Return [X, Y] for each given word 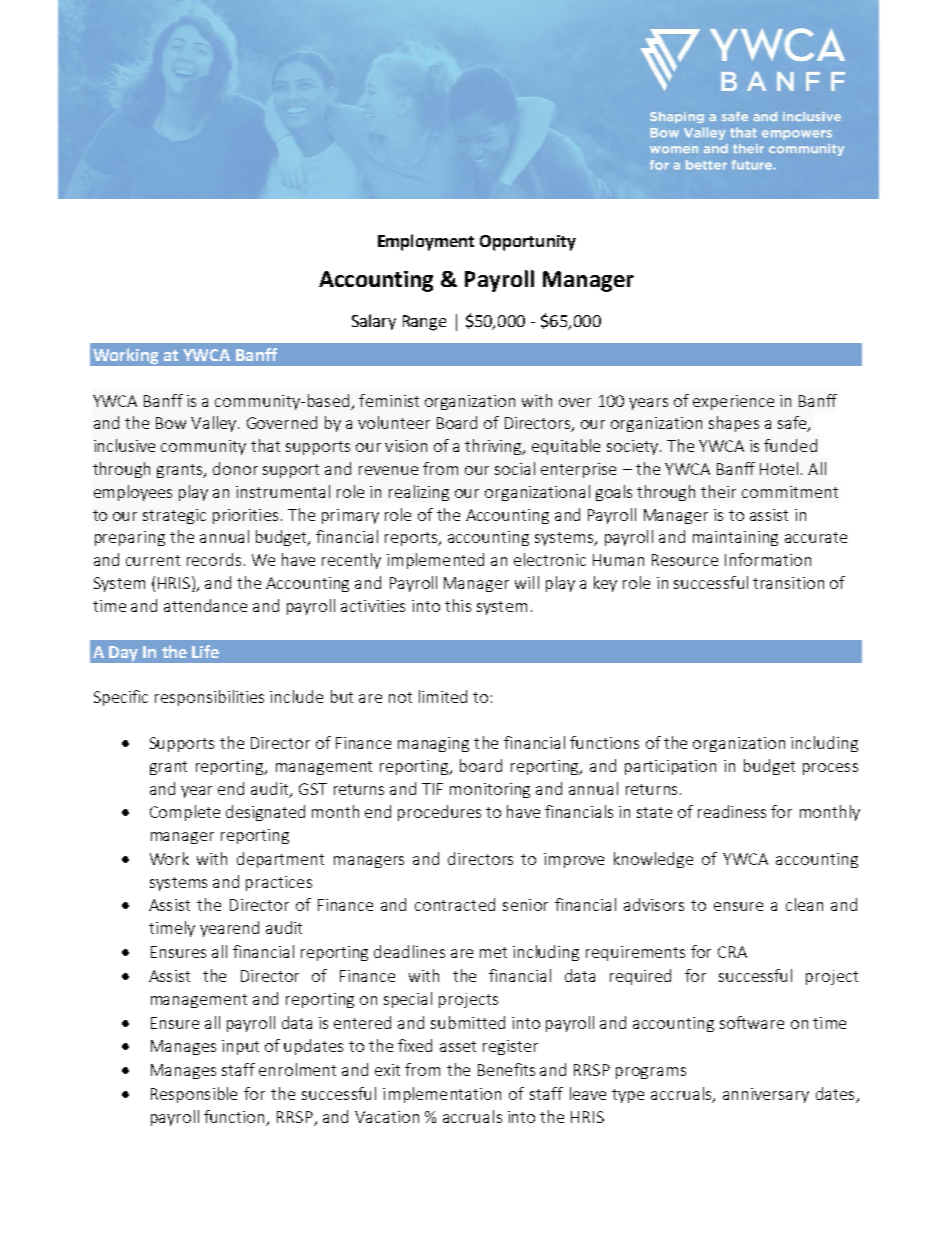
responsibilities [209, 698]
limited [443, 696]
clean [804, 904]
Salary [374, 322]
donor [235, 468]
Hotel [779, 468]
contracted [455, 904]
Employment [426, 242]
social [515, 468]
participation [670, 767]
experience [733, 402]
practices [279, 883]
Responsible [194, 1095]
